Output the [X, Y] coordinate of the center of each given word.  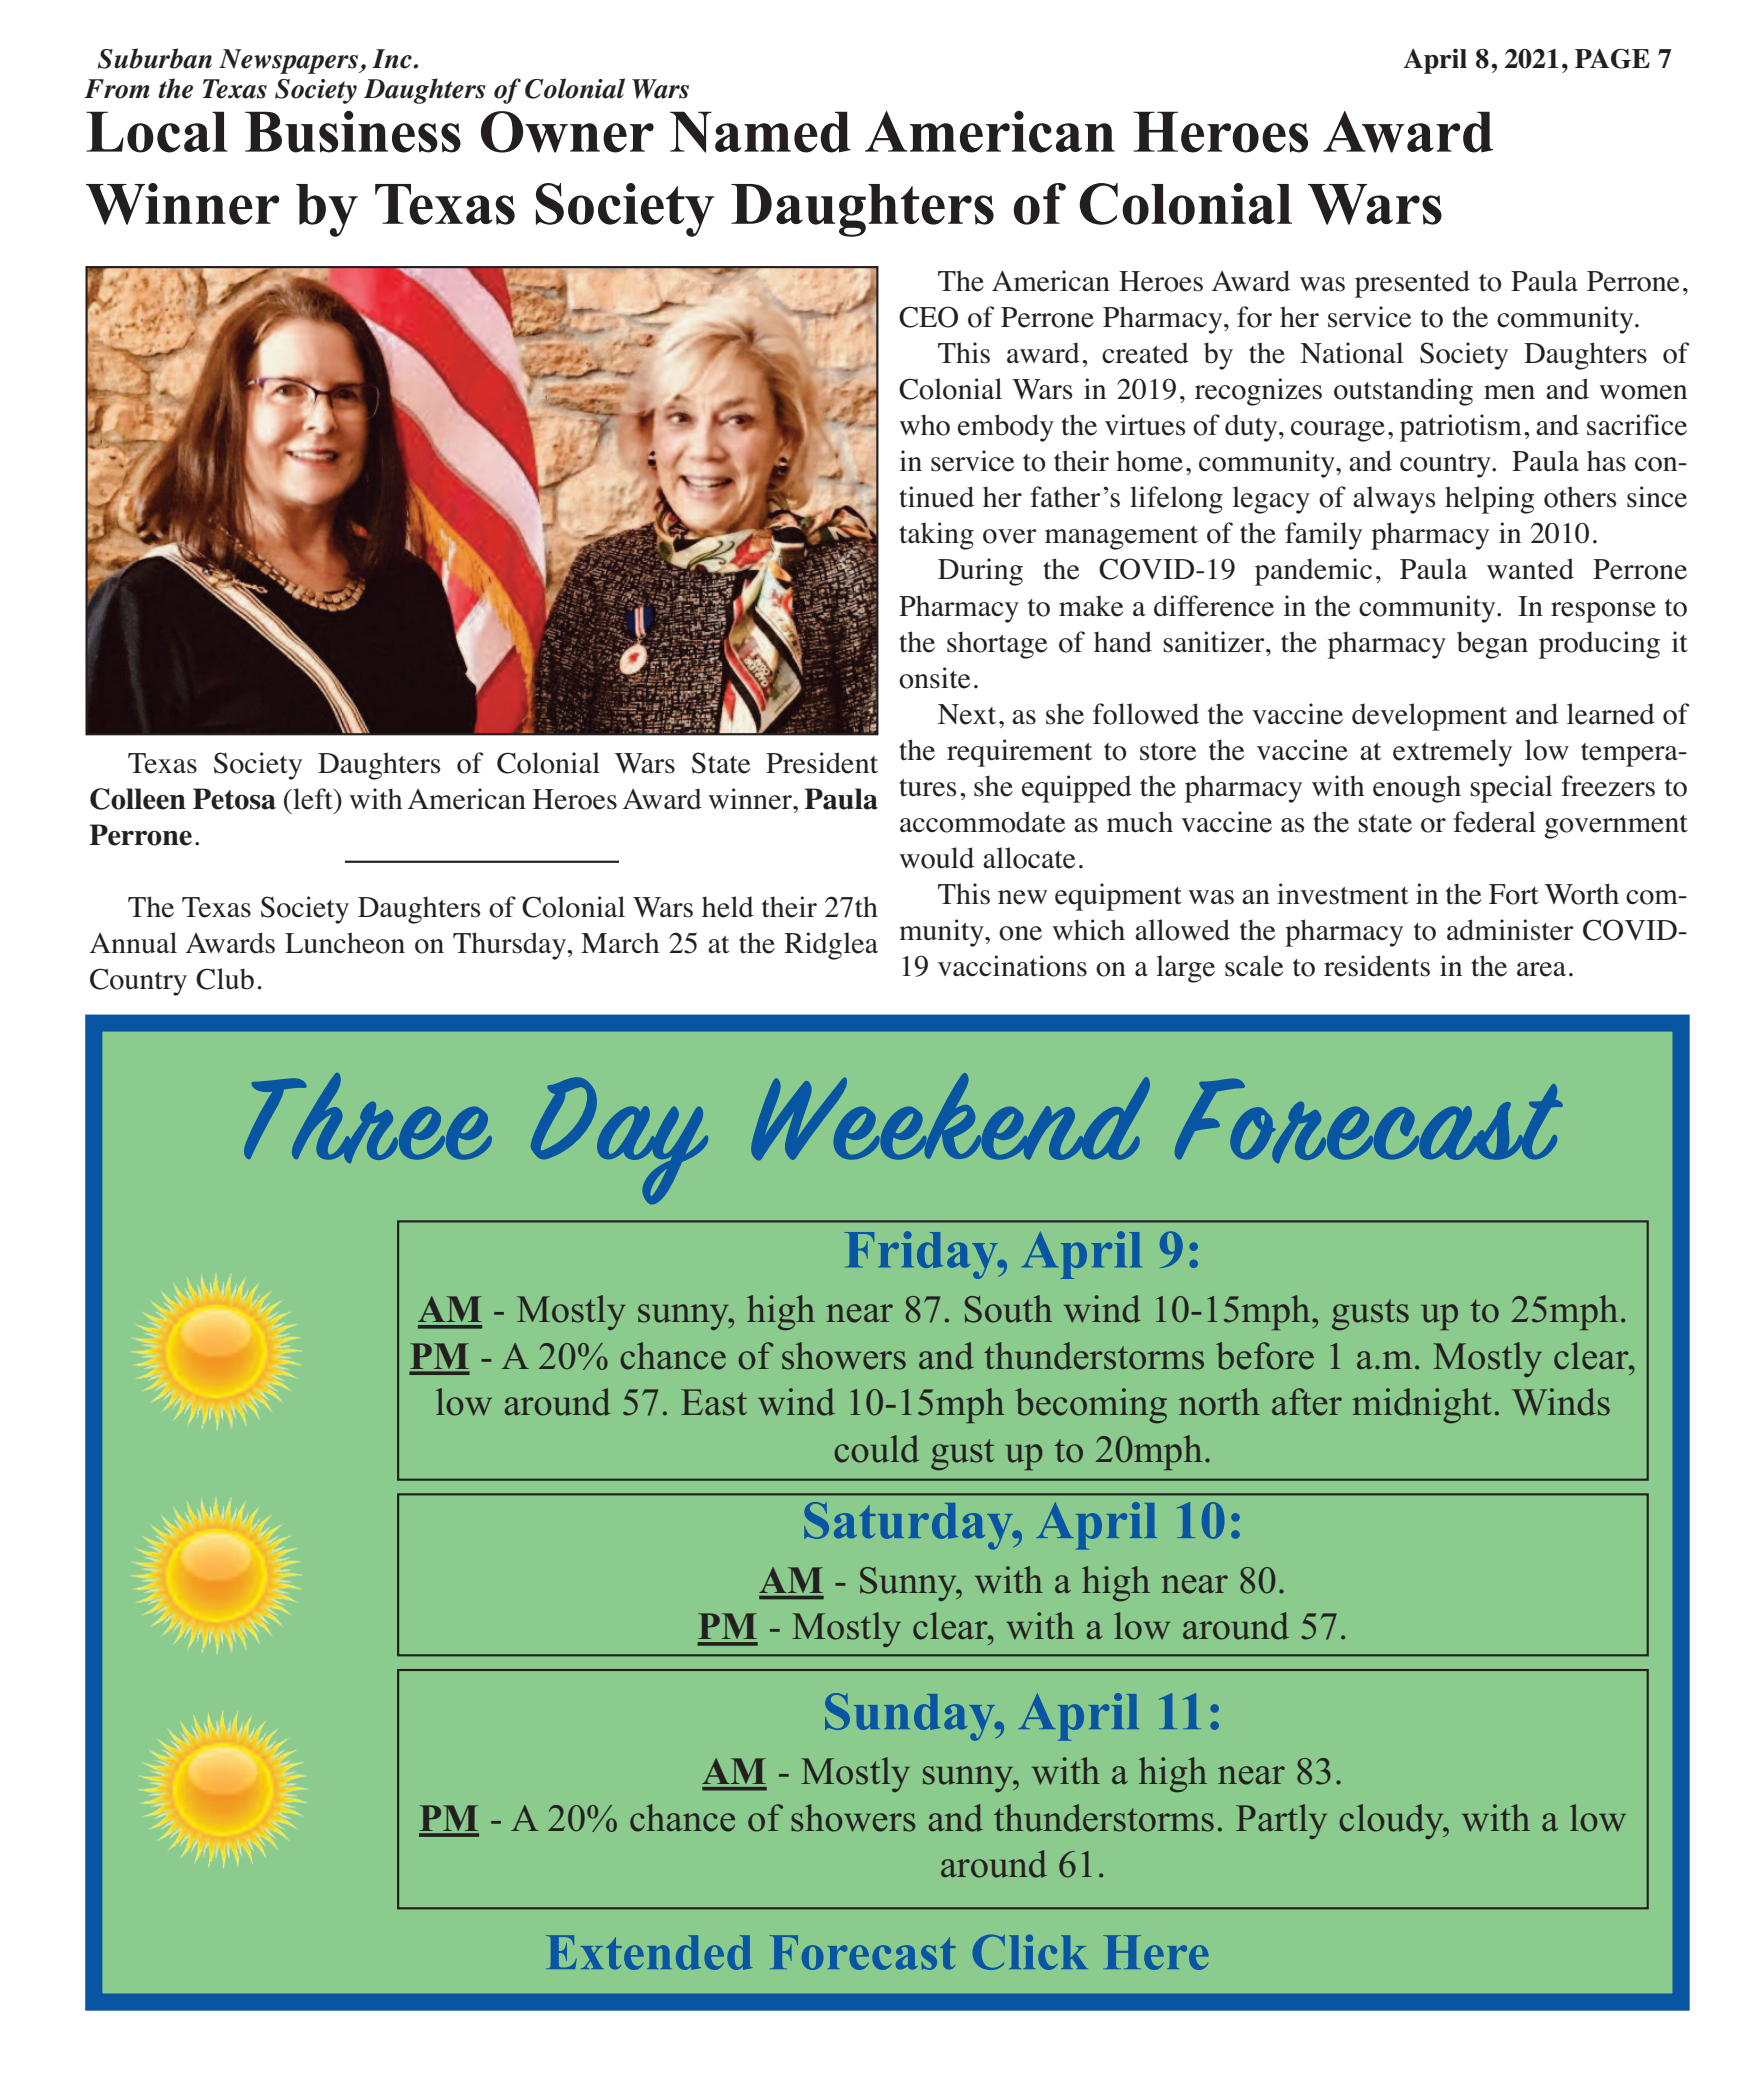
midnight [1422, 1405]
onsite [935, 678]
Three [368, 1118]
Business [353, 132]
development [1429, 717]
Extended [649, 1952]
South [1008, 1309]
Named [760, 132]
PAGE [1612, 59]
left [313, 799]
